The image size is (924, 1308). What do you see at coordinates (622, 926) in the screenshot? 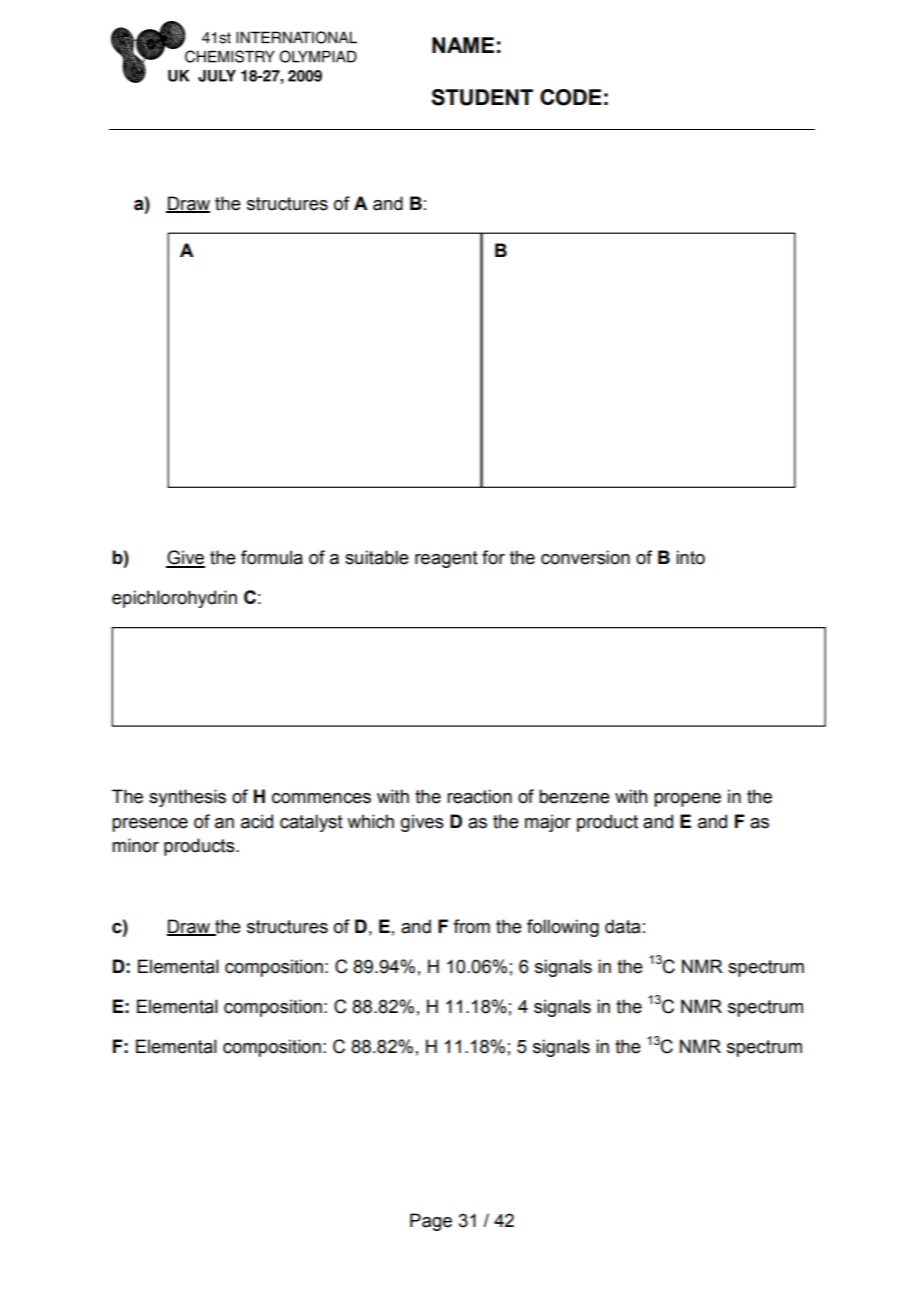
I see `data` at bounding box center [622, 926].
